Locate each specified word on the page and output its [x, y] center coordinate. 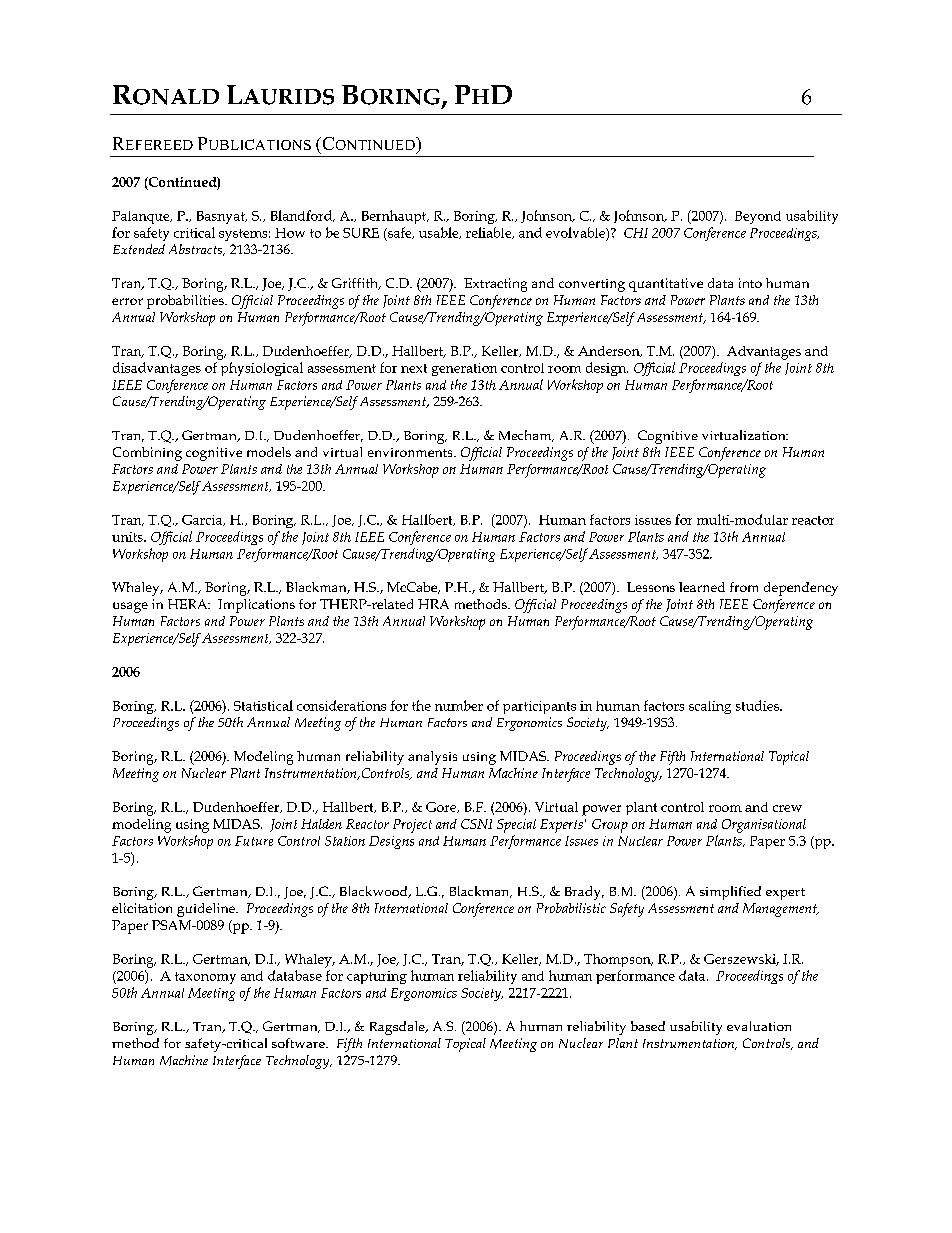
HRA [433, 604]
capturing [377, 977]
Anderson [610, 351]
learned [702, 587]
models [269, 452]
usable [440, 233]
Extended [139, 249]
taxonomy [205, 978]
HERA [189, 604]
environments [411, 452]
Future [254, 841]
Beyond [758, 217]
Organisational [764, 826]
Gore [442, 807]
